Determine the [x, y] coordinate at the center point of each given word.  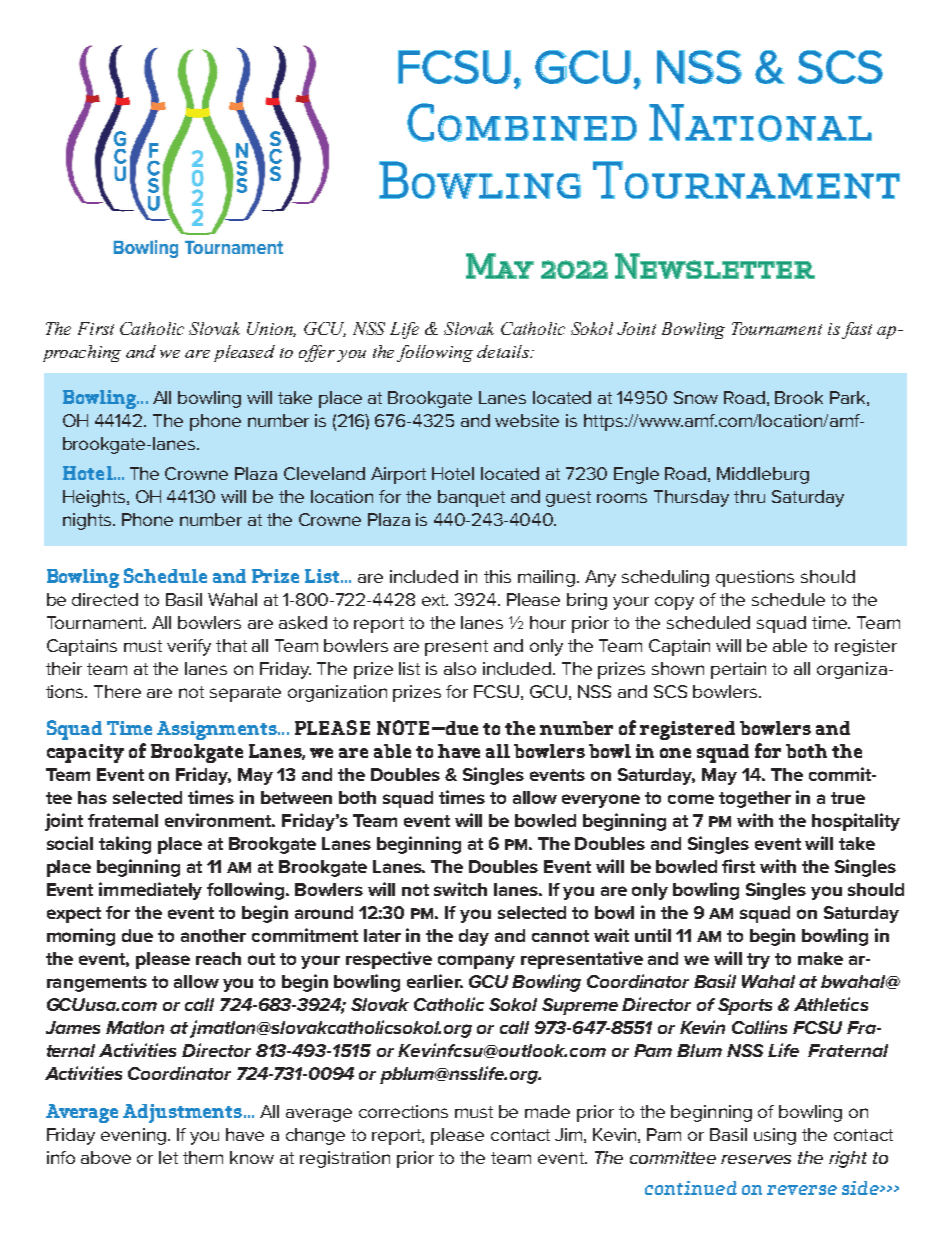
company [476, 962]
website [527, 420]
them [203, 1157]
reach [218, 958]
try [758, 961]
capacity [85, 753]
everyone [601, 801]
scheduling [665, 578]
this [497, 576]
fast [857, 330]
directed [105, 599]
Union [271, 329]
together [755, 799]
